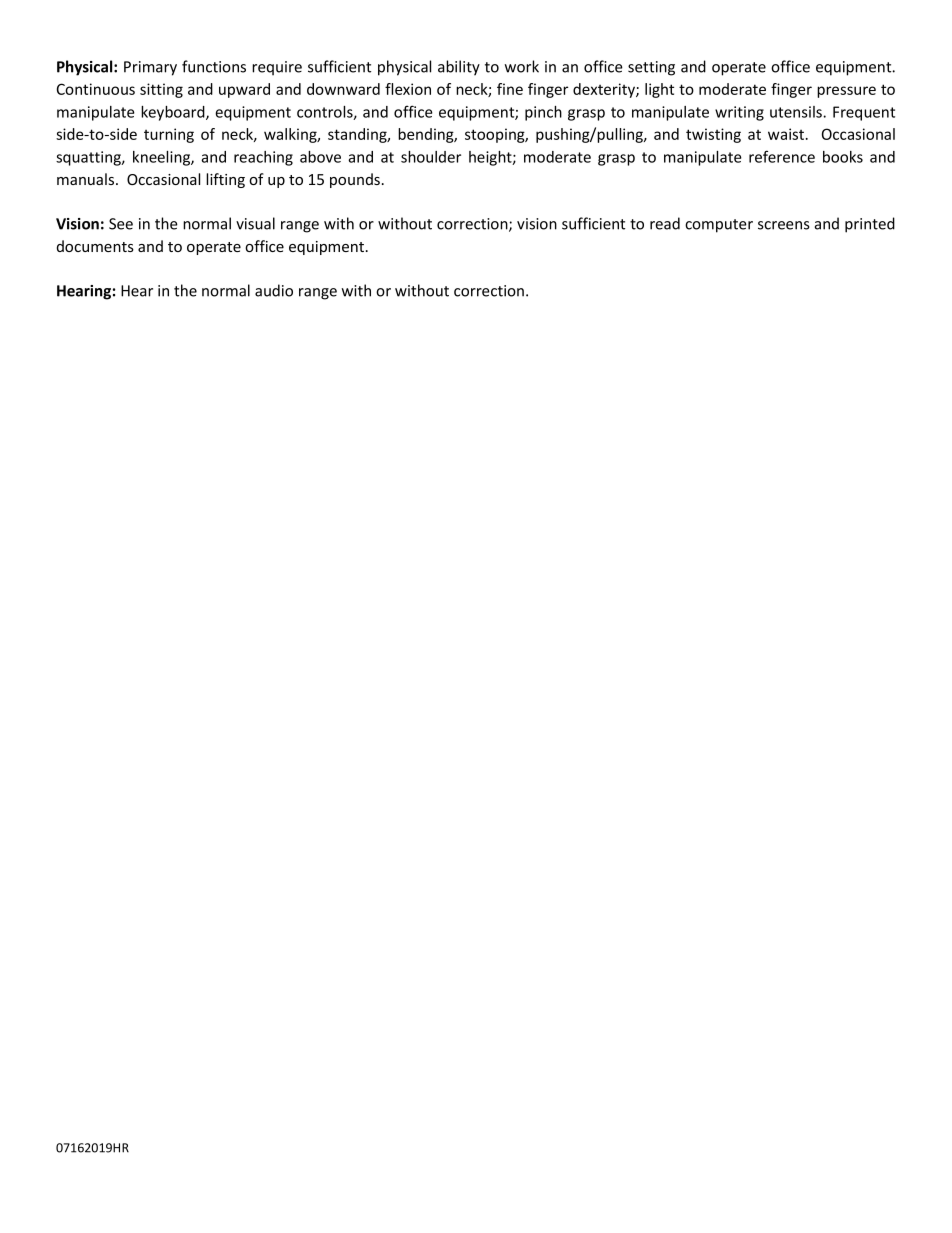 This page has height=1233, width=952. Describe the element at coordinates (150, 68) in the page. I see `Primary` at that location.
